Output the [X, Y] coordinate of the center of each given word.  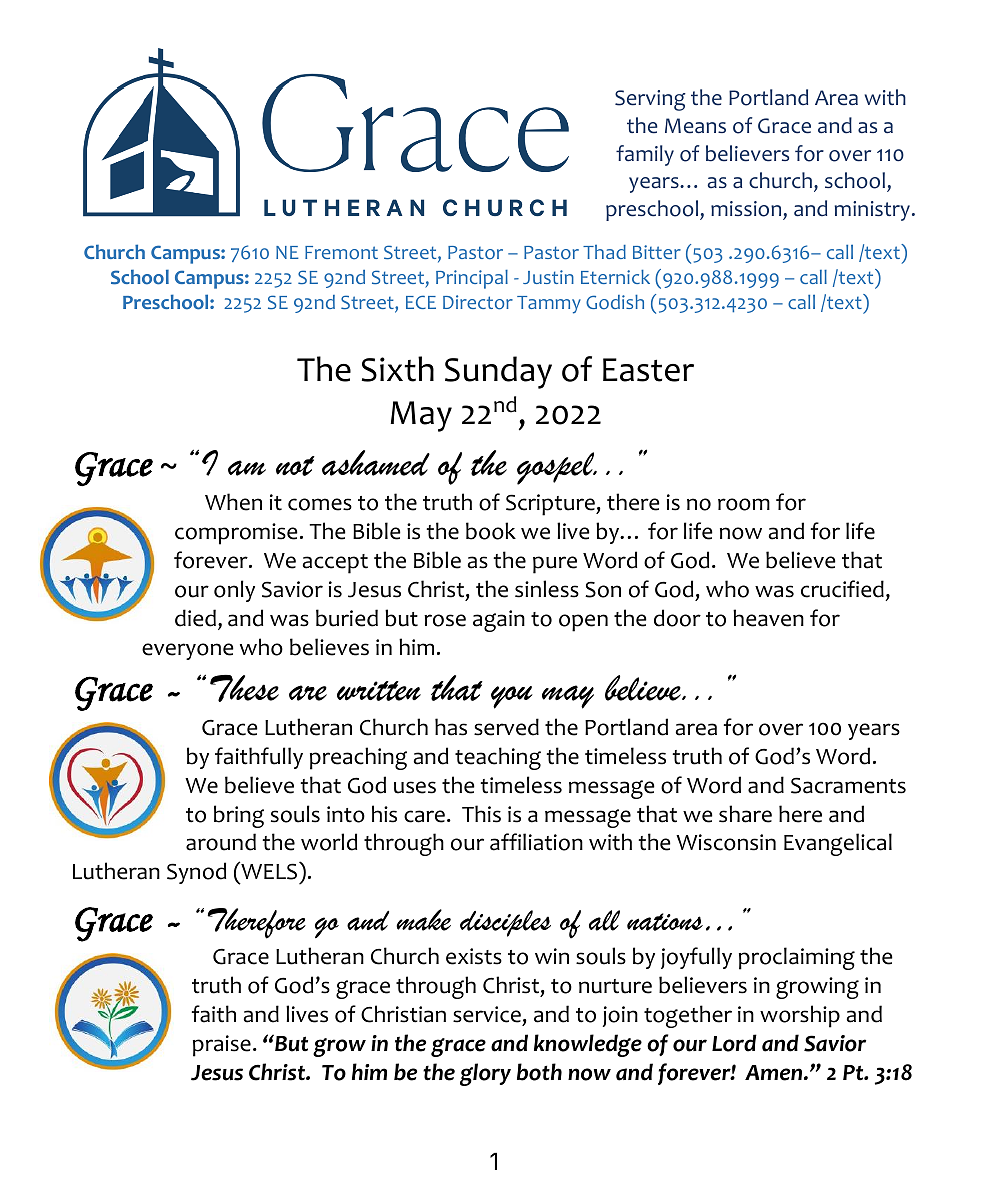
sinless [547, 589]
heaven [768, 618]
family [645, 155]
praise [222, 1046]
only [234, 591]
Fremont [341, 253]
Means [695, 126]
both [539, 1072]
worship [800, 1016]
